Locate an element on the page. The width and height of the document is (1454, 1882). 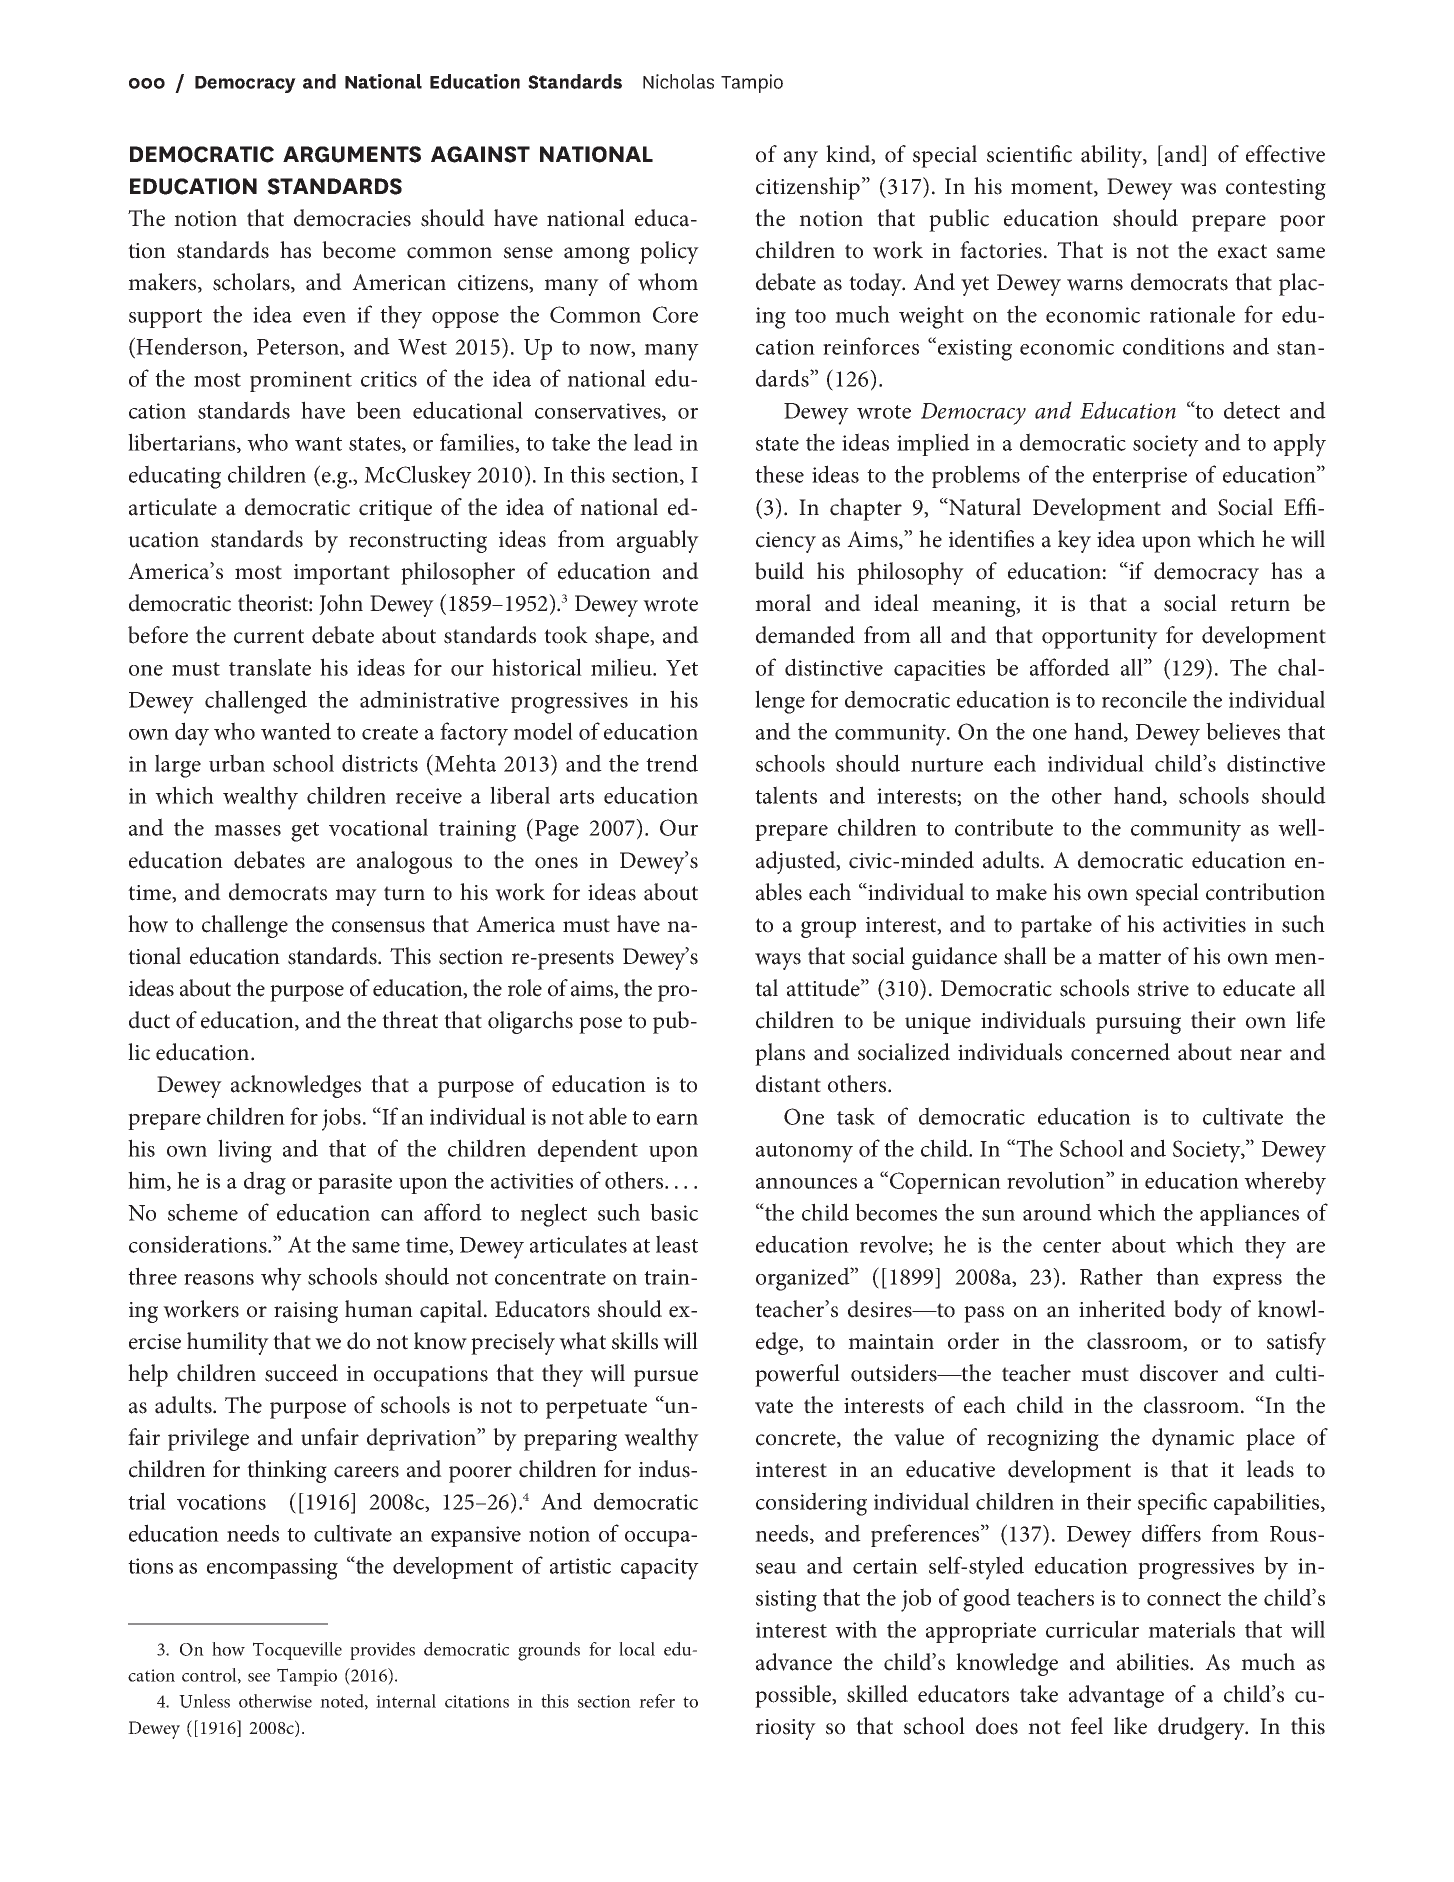
matter is located at coordinates (1129, 957).
